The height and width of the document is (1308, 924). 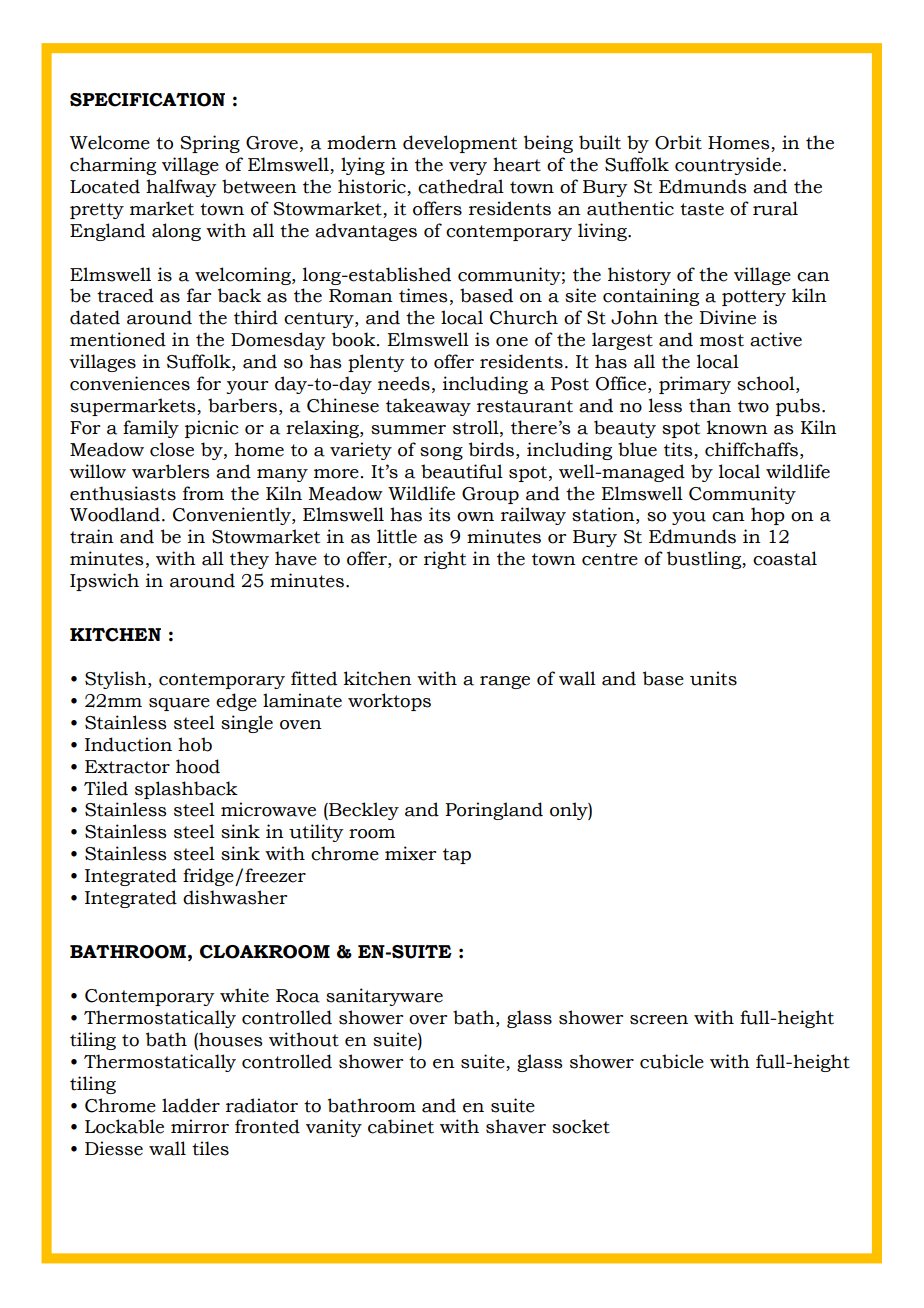 I want to click on units, so click(x=713, y=678).
